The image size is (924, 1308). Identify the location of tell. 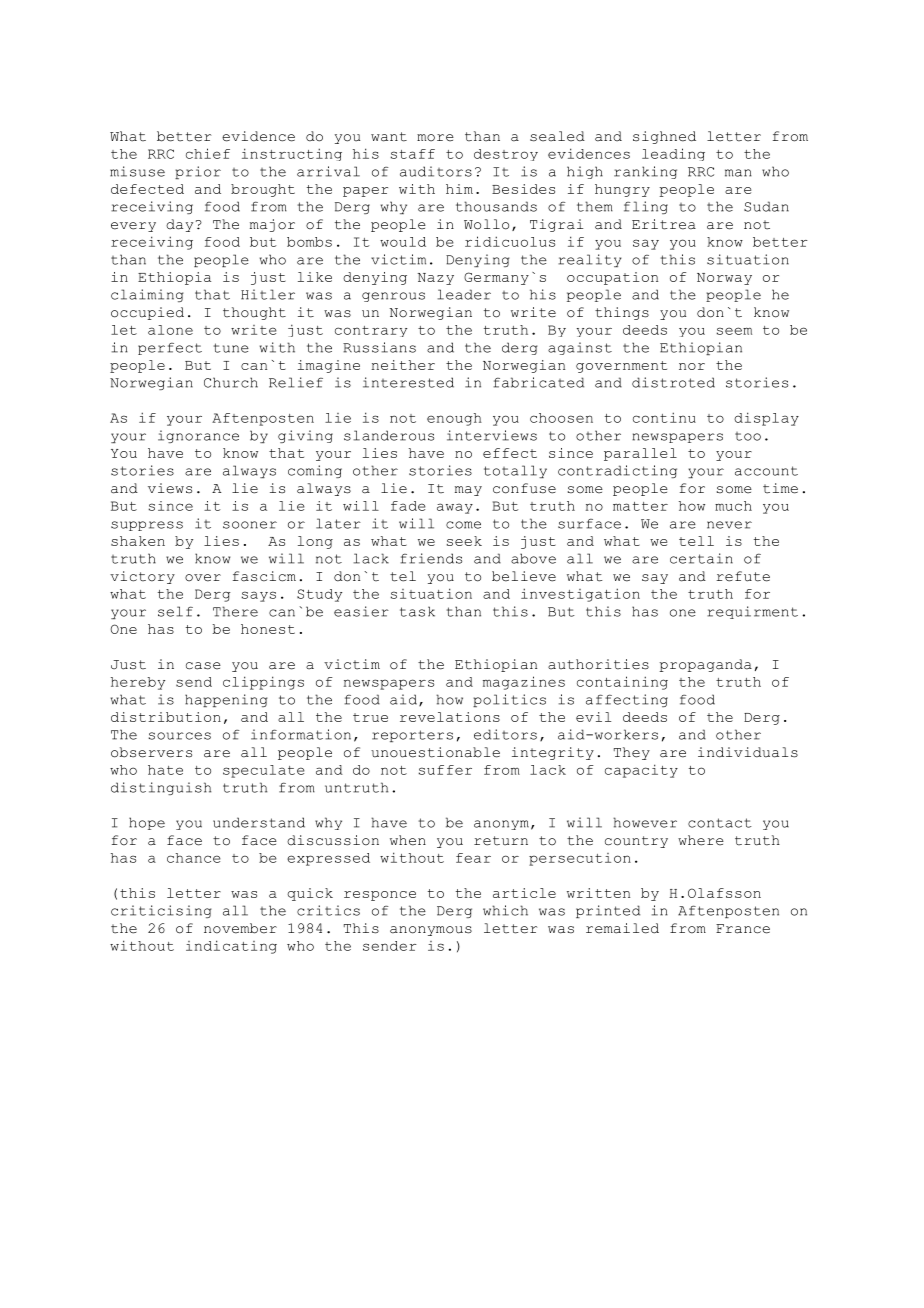
(696, 541).
